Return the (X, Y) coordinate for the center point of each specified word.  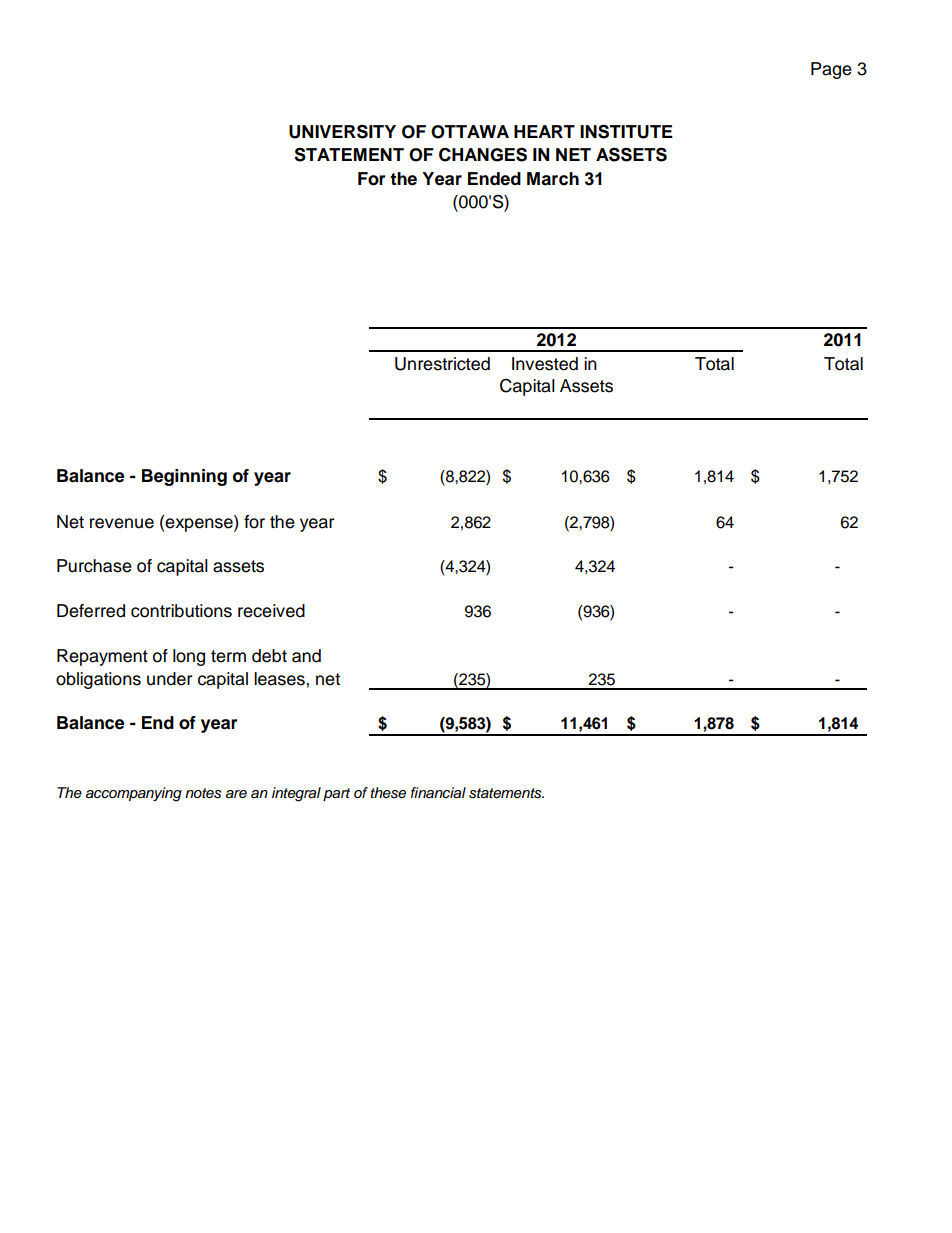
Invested (545, 364)
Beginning (184, 477)
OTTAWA (470, 132)
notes (203, 793)
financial (438, 792)
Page (831, 70)
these (388, 793)
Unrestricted (442, 364)
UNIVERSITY (342, 132)
